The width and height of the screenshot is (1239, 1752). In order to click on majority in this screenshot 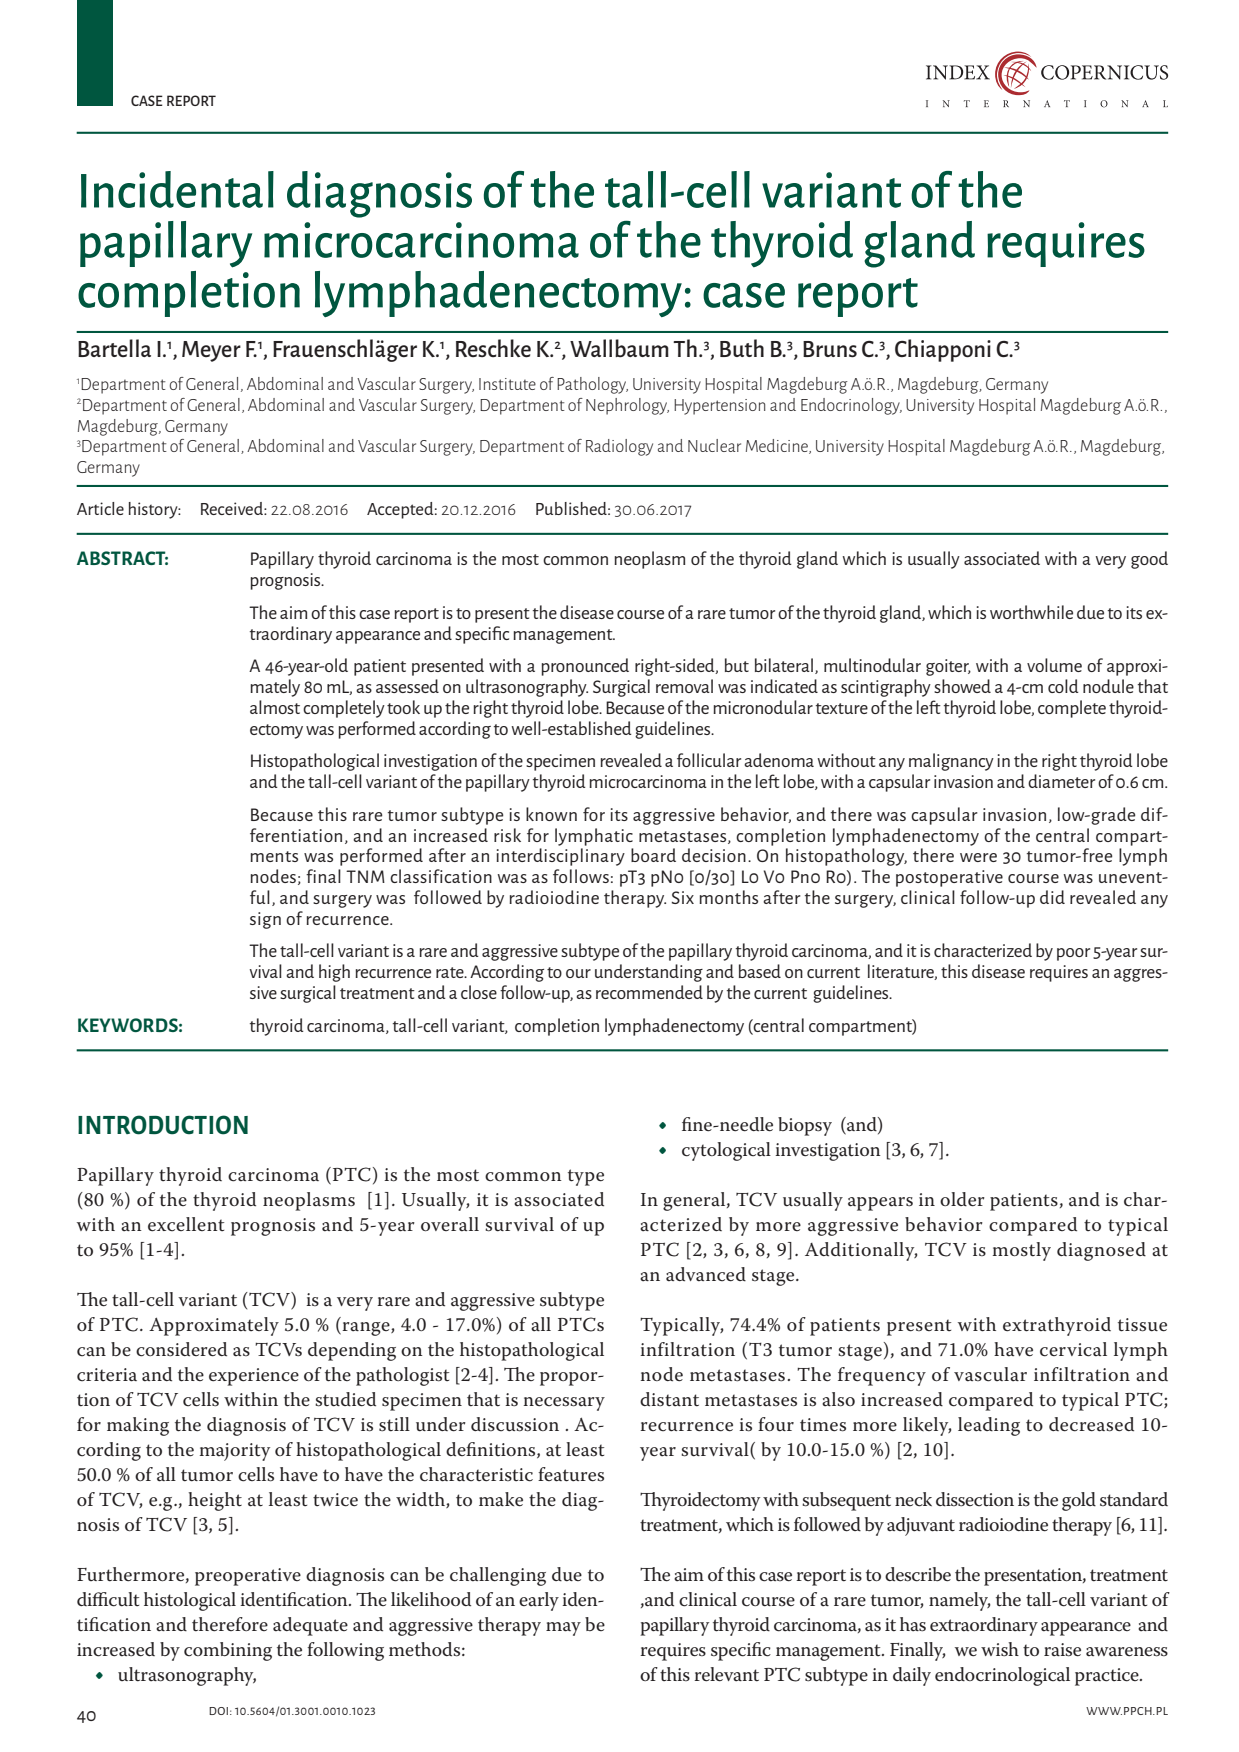, I will do `click(235, 1452)`.
